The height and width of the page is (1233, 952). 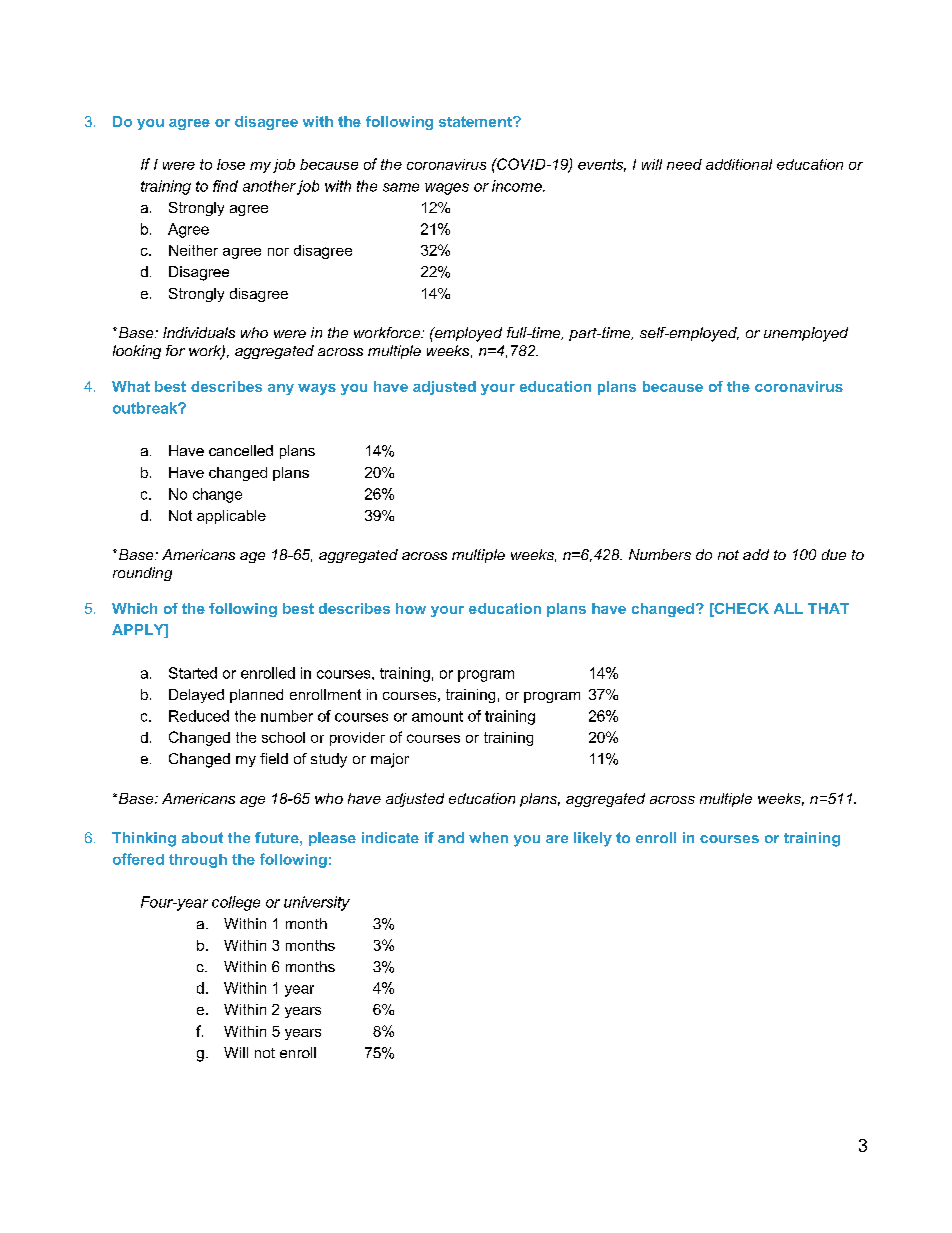 I want to click on additional, so click(x=739, y=164).
